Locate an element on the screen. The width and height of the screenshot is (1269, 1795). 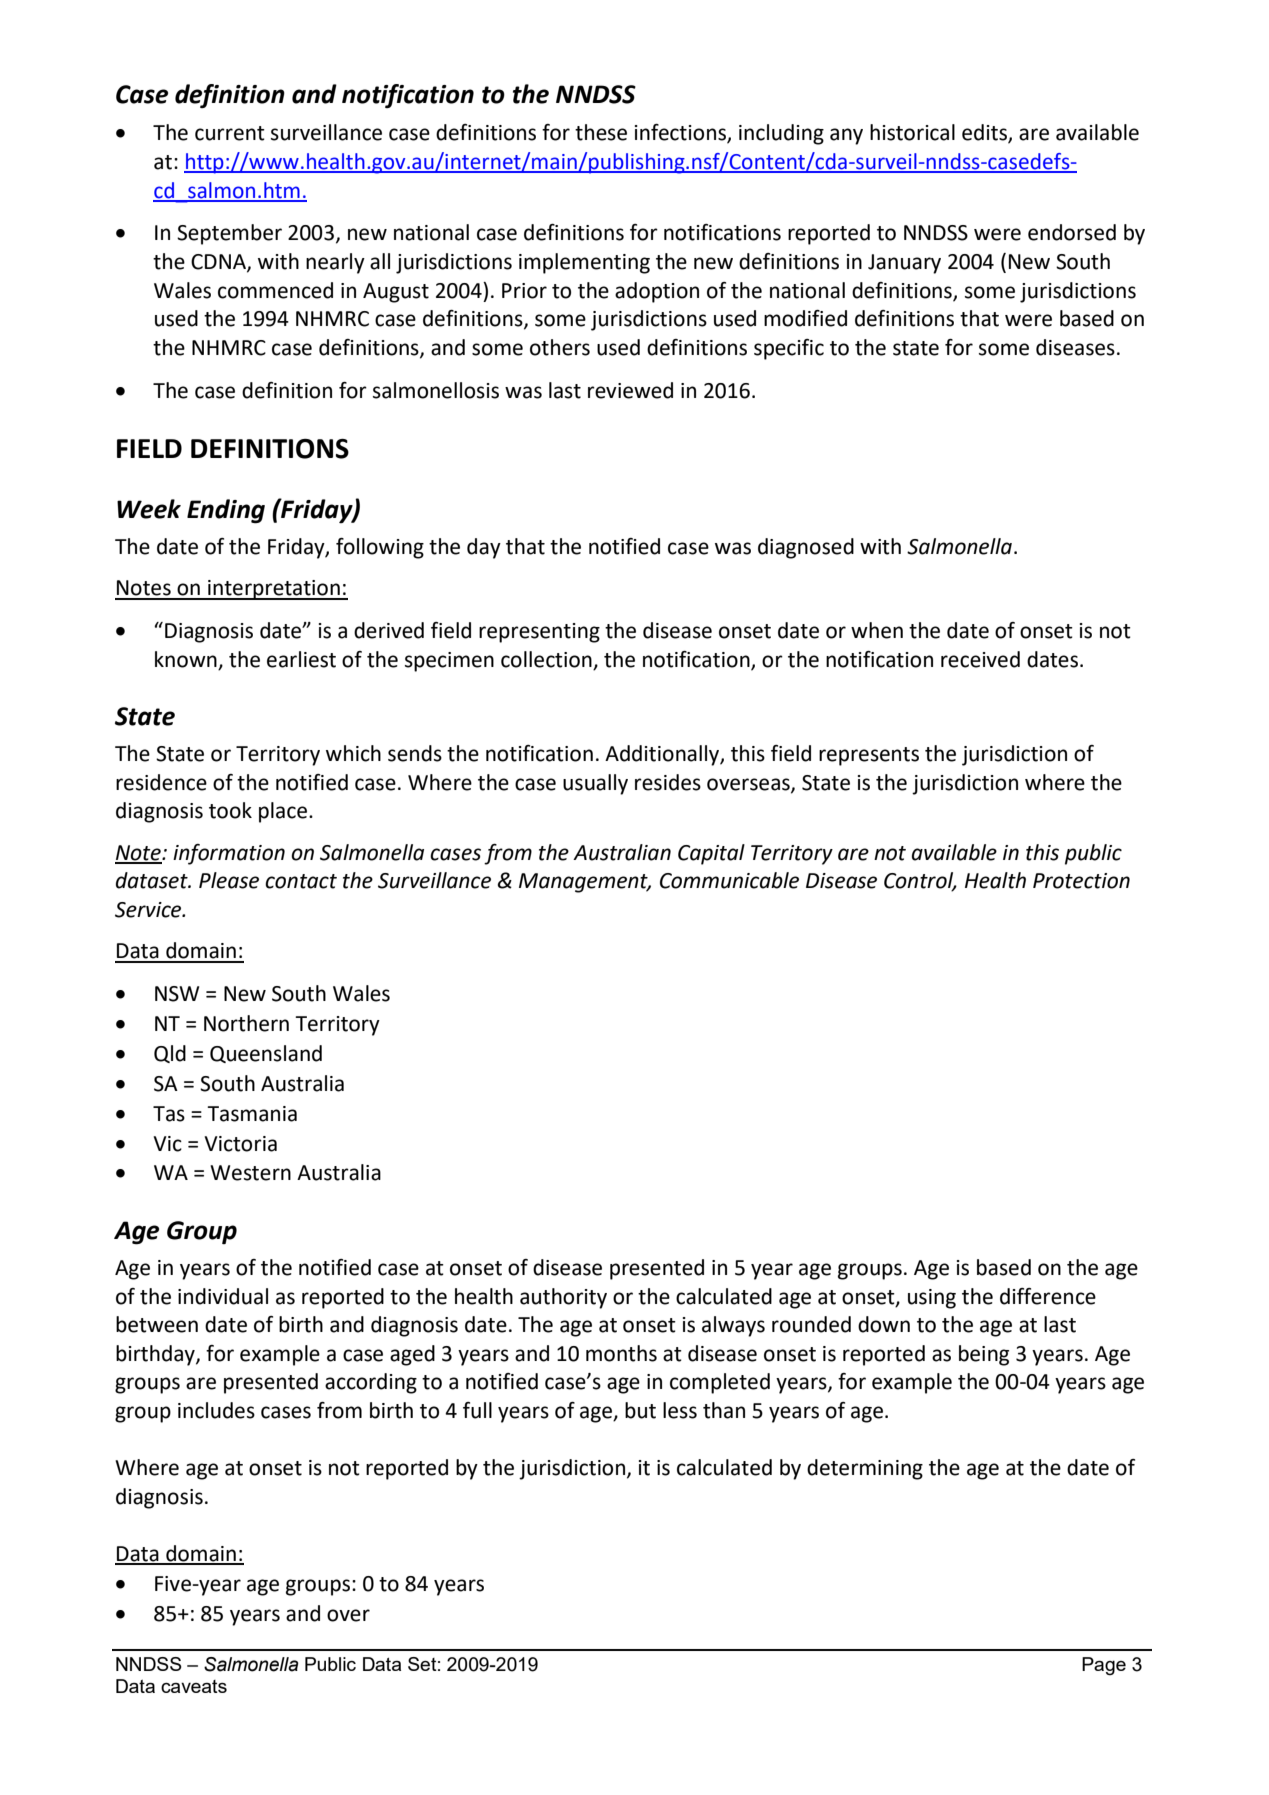
edits is located at coordinates (985, 133).
